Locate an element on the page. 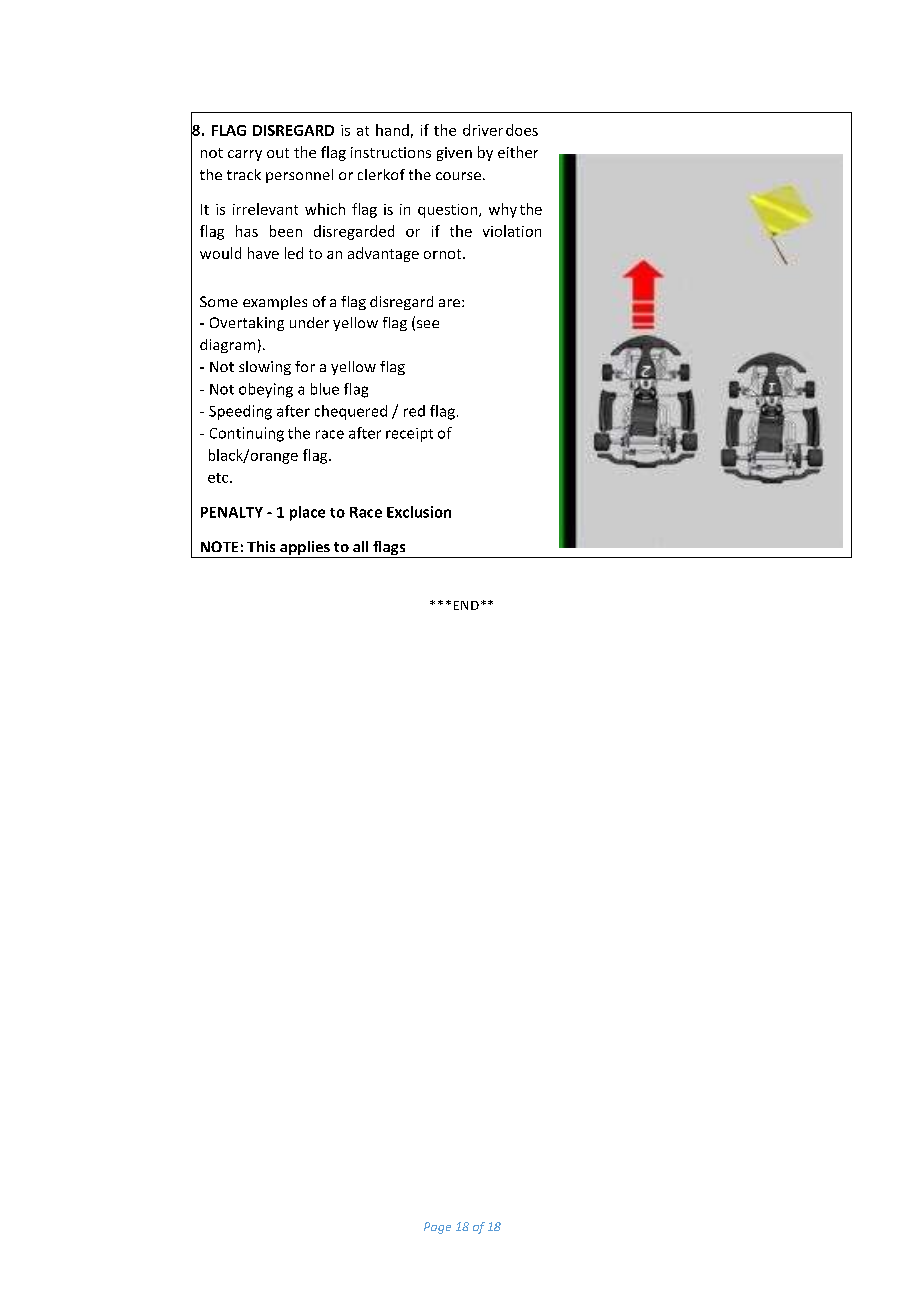  carry is located at coordinates (245, 155).
